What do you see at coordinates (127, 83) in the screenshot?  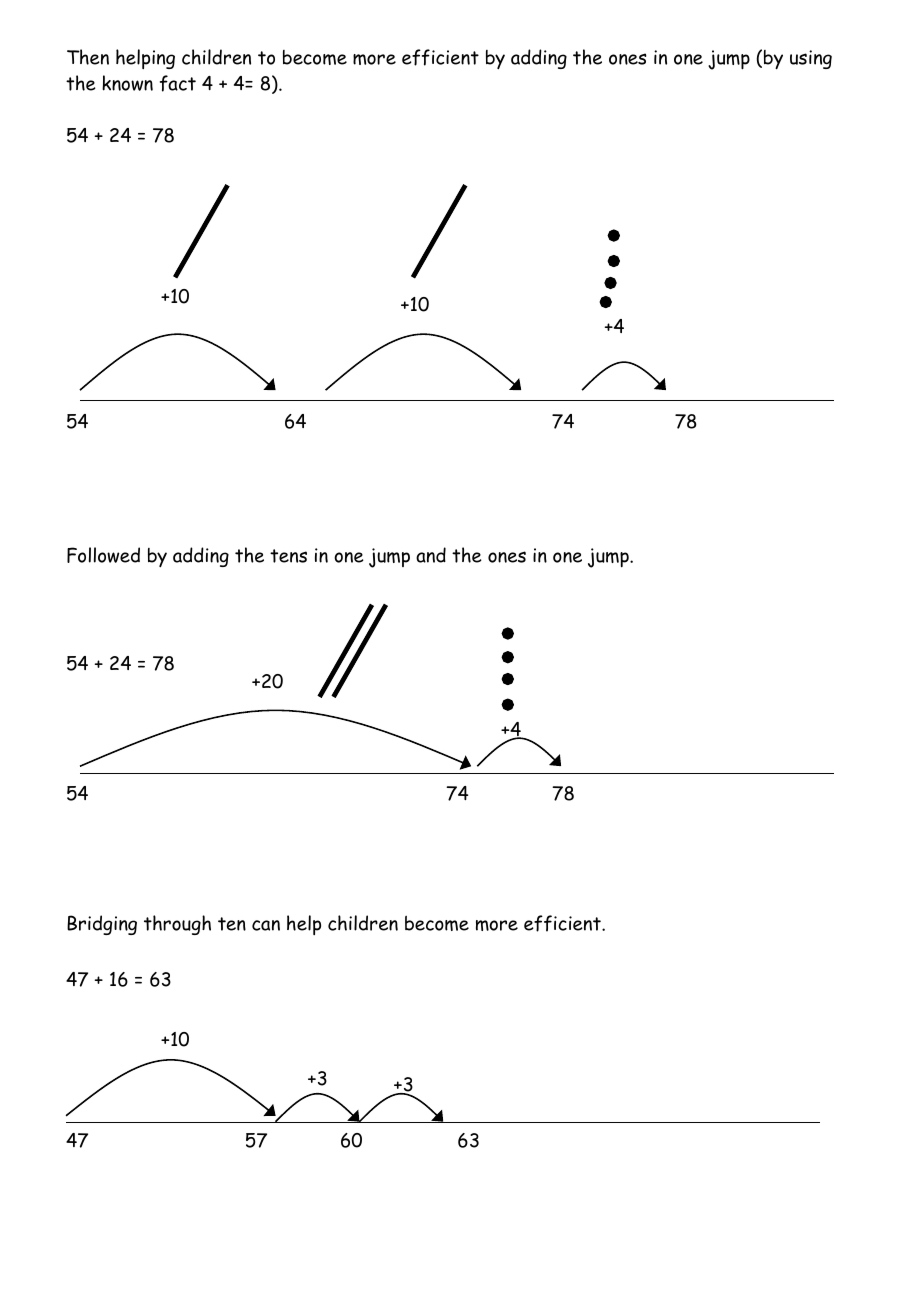 I see `known` at bounding box center [127, 83].
